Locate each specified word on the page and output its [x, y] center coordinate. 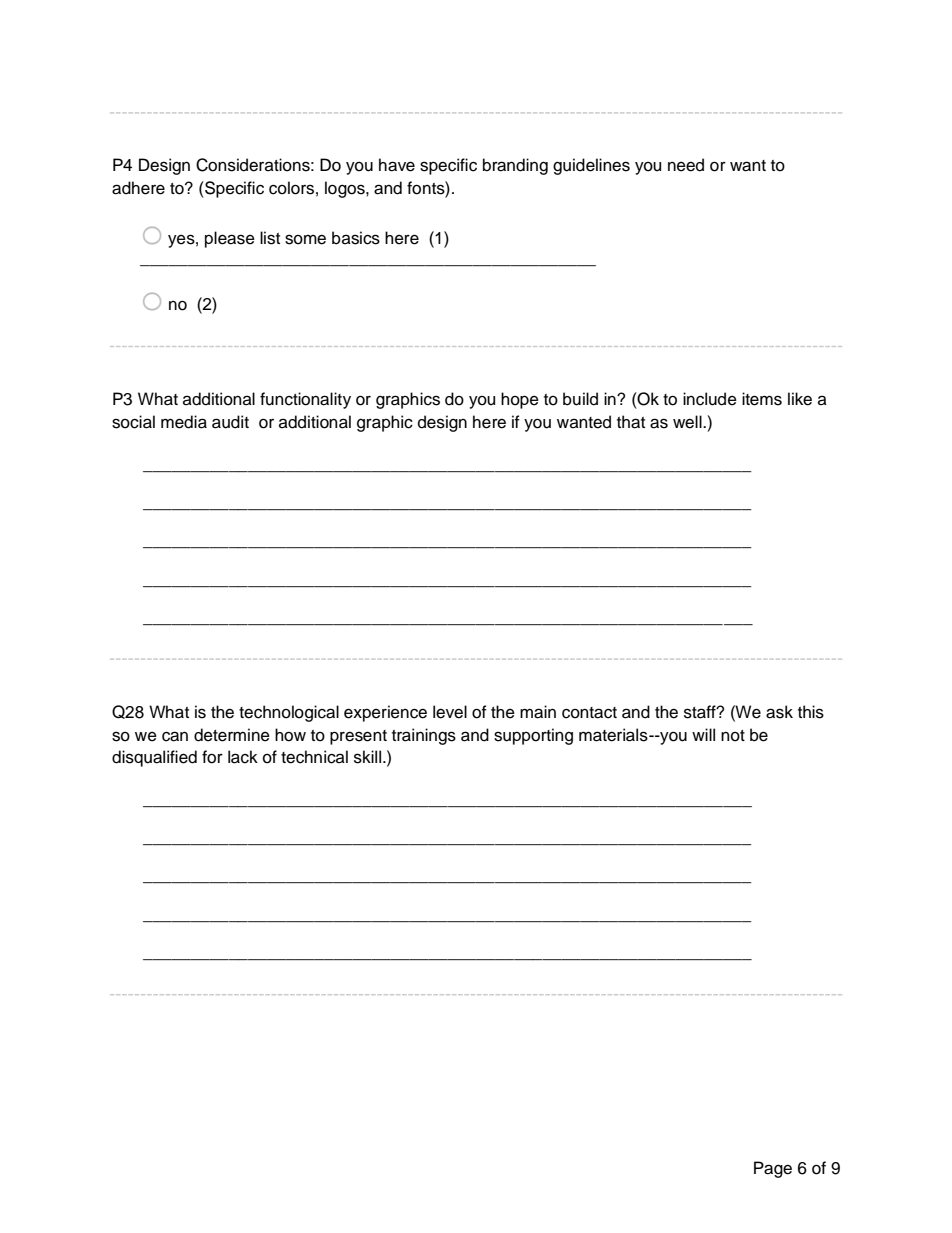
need [686, 165]
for [212, 757]
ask [779, 712]
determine [232, 735]
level [450, 712]
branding [515, 166]
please [230, 239]
